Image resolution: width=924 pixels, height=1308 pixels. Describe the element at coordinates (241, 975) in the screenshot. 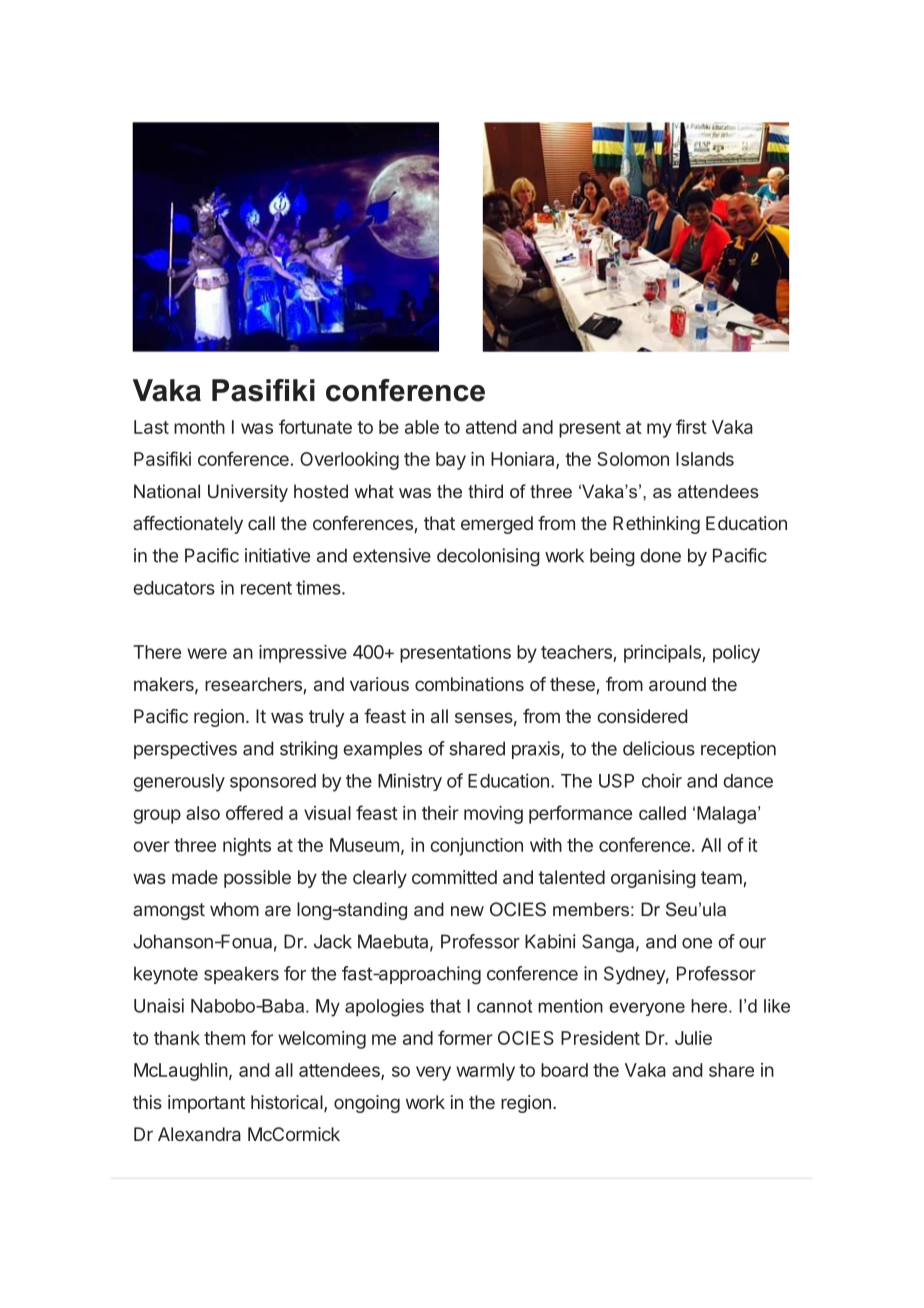

I see `speakers` at that location.
